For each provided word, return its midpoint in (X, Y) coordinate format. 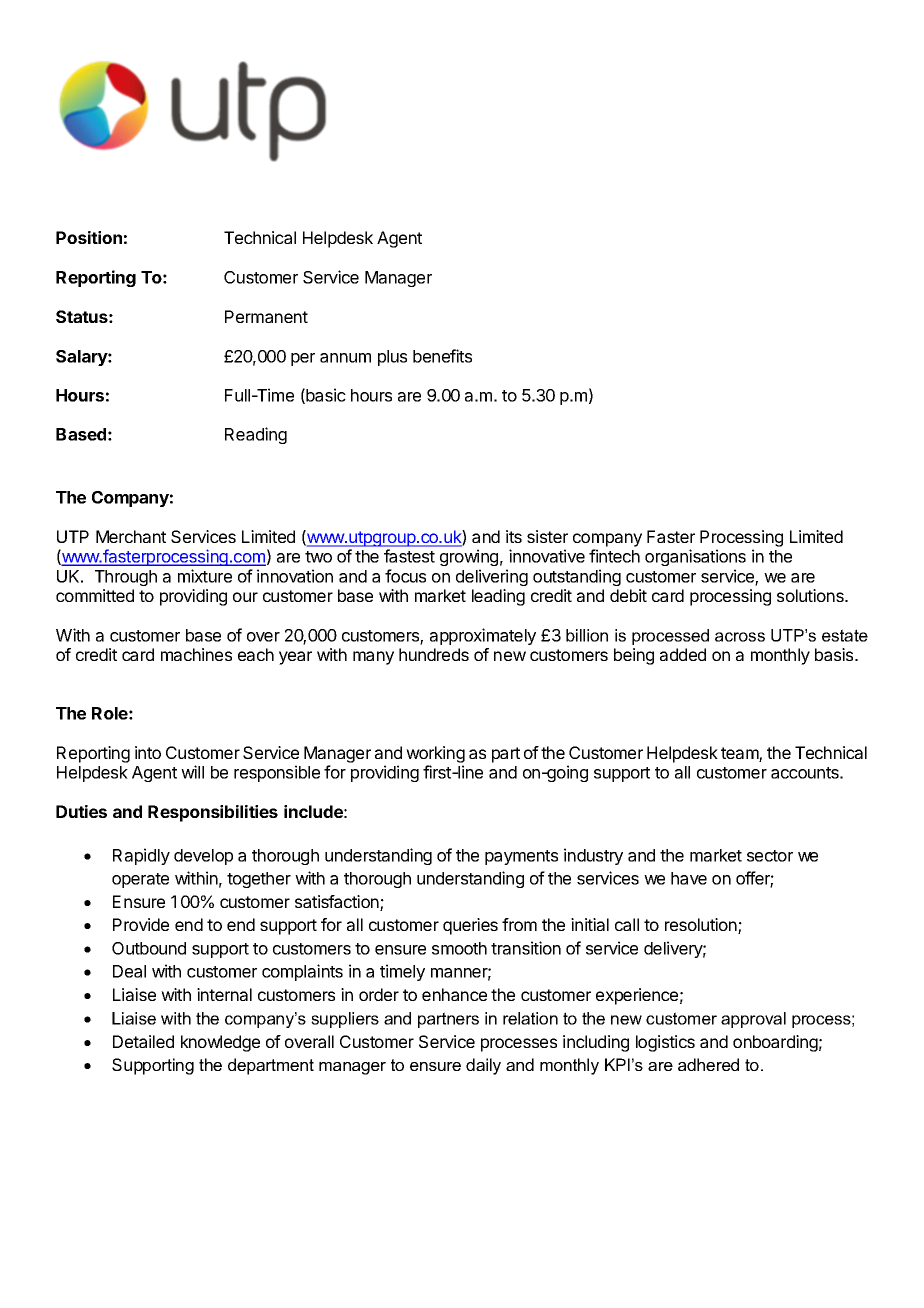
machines (196, 654)
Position (89, 237)
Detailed (143, 1041)
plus (392, 358)
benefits (442, 356)
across (740, 637)
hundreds (434, 654)
